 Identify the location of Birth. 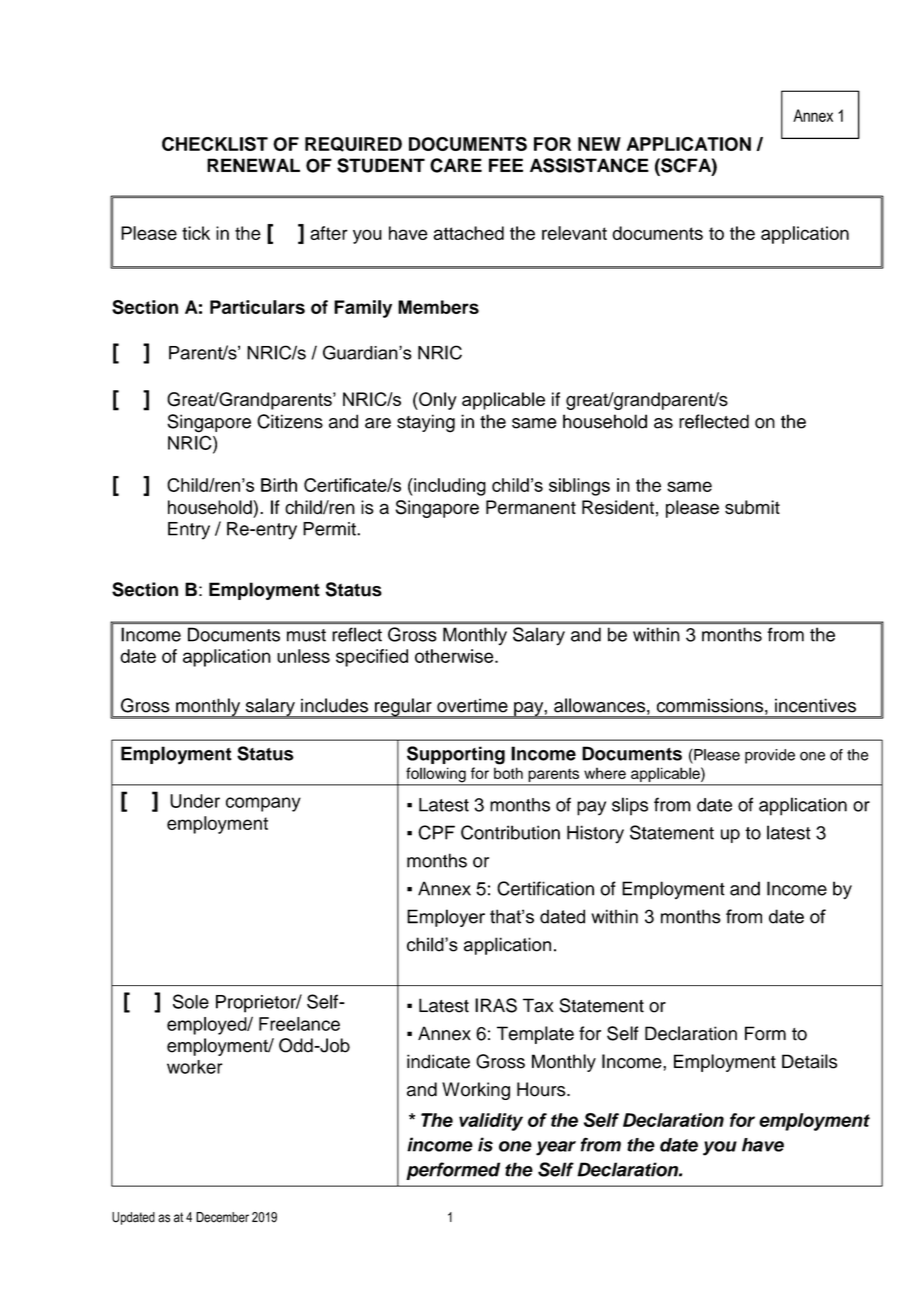
(279, 485).
